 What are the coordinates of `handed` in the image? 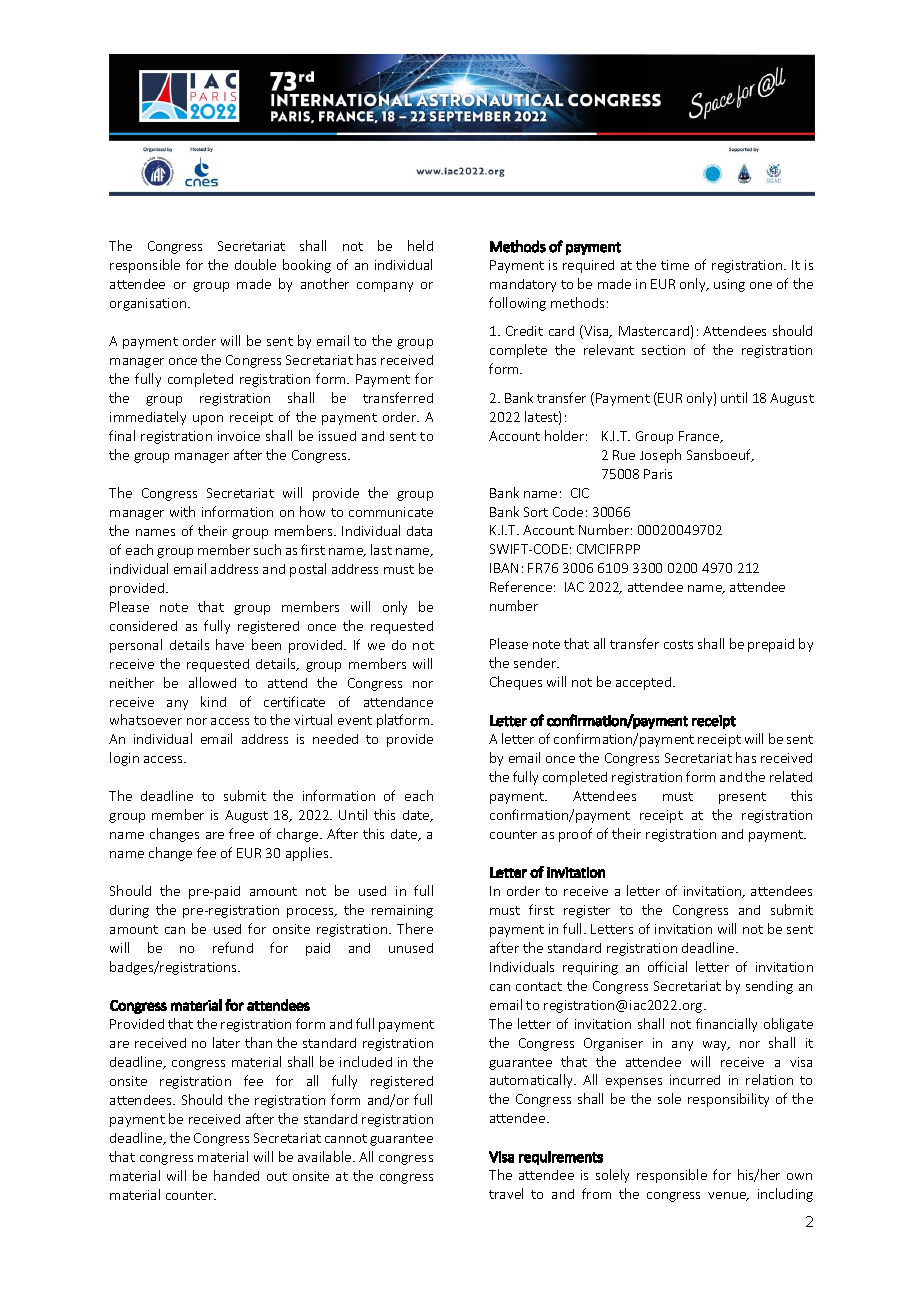 It's located at (236, 1175).
